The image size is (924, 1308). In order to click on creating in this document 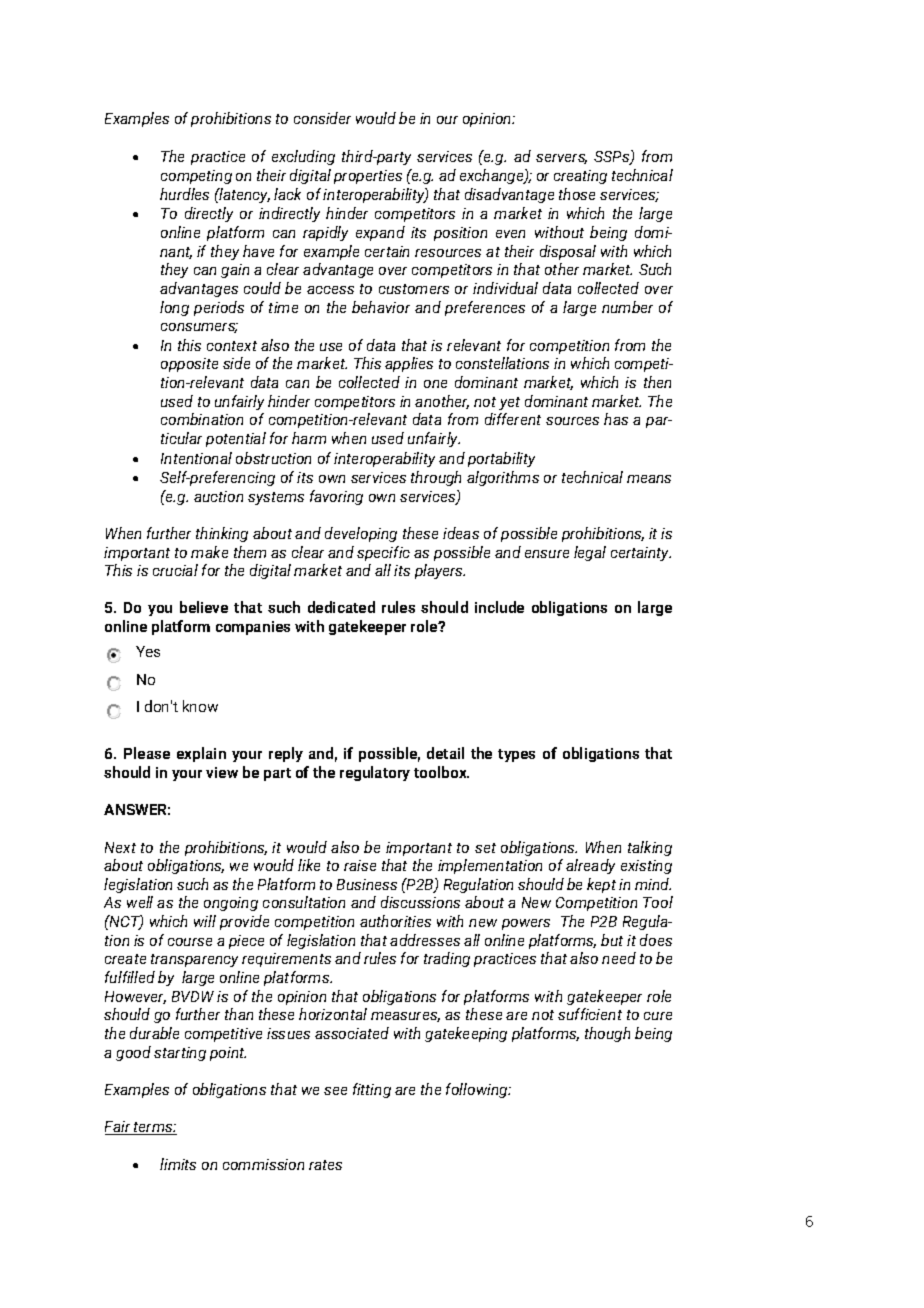, I will do `click(580, 177)`.
